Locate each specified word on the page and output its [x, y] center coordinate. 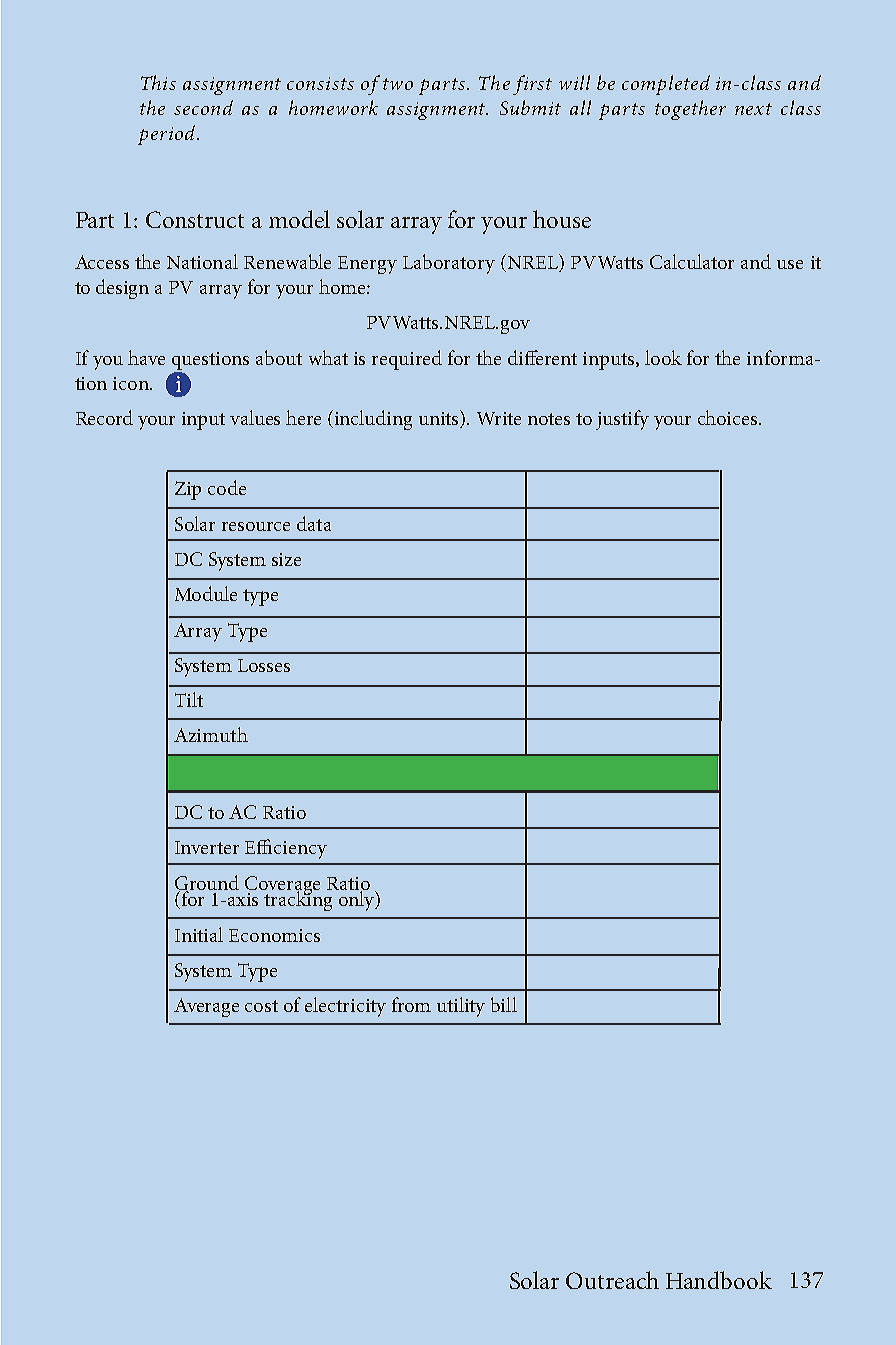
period [168, 135]
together [690, 110]
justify [622, 420]
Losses [264, 665]
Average [206, 1007]
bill [504, 1004]
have [146, 357]
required [407, 360]
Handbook [719, 1280]
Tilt [189, 699]
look [663, 357]
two [398, 84]
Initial [199, 934]
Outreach [612, 1280]
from [411, 1004]
